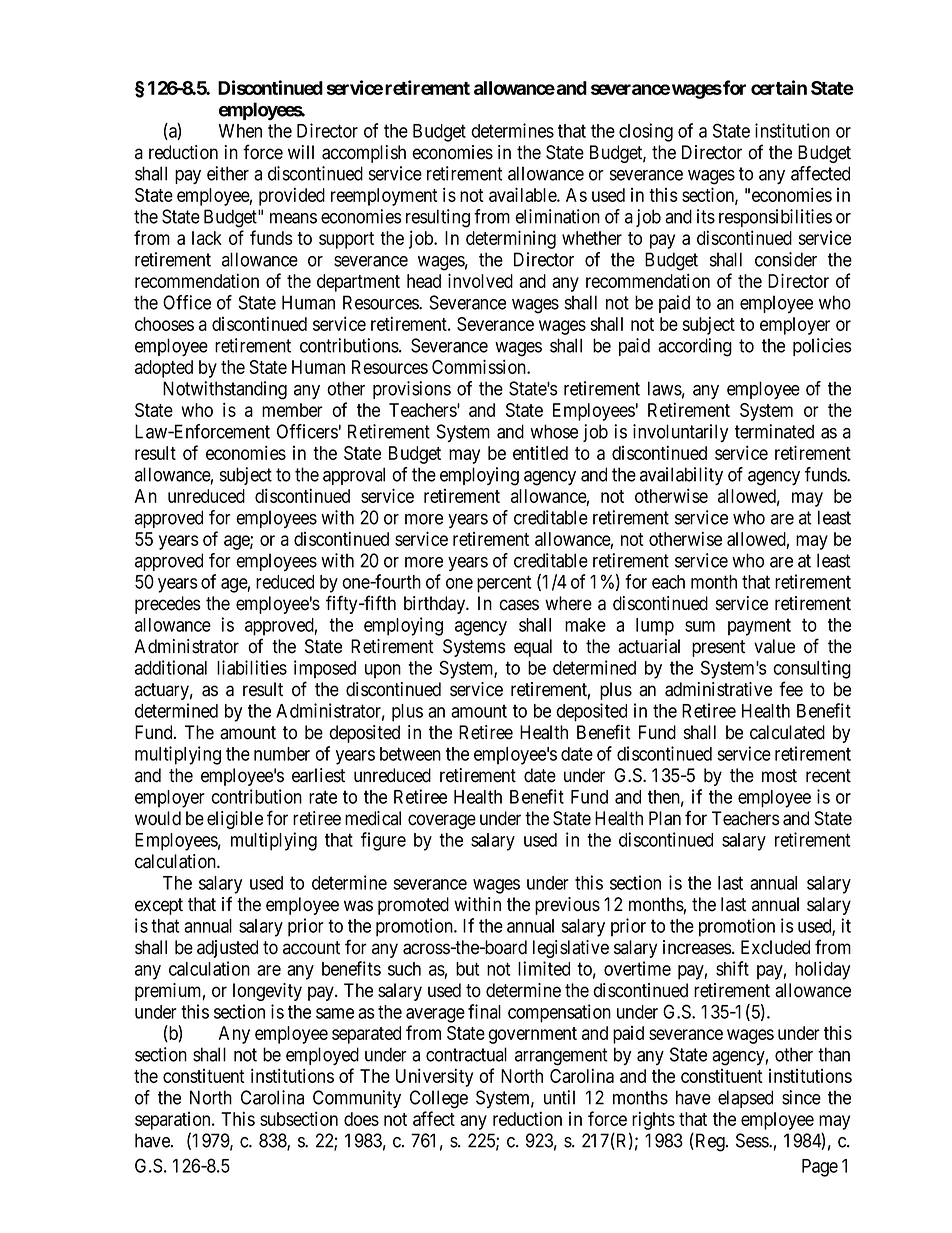 The width and height of the page is (952, 1233). Describe the element at coordinates (523, 194) in the page. I see `available` at that location.
